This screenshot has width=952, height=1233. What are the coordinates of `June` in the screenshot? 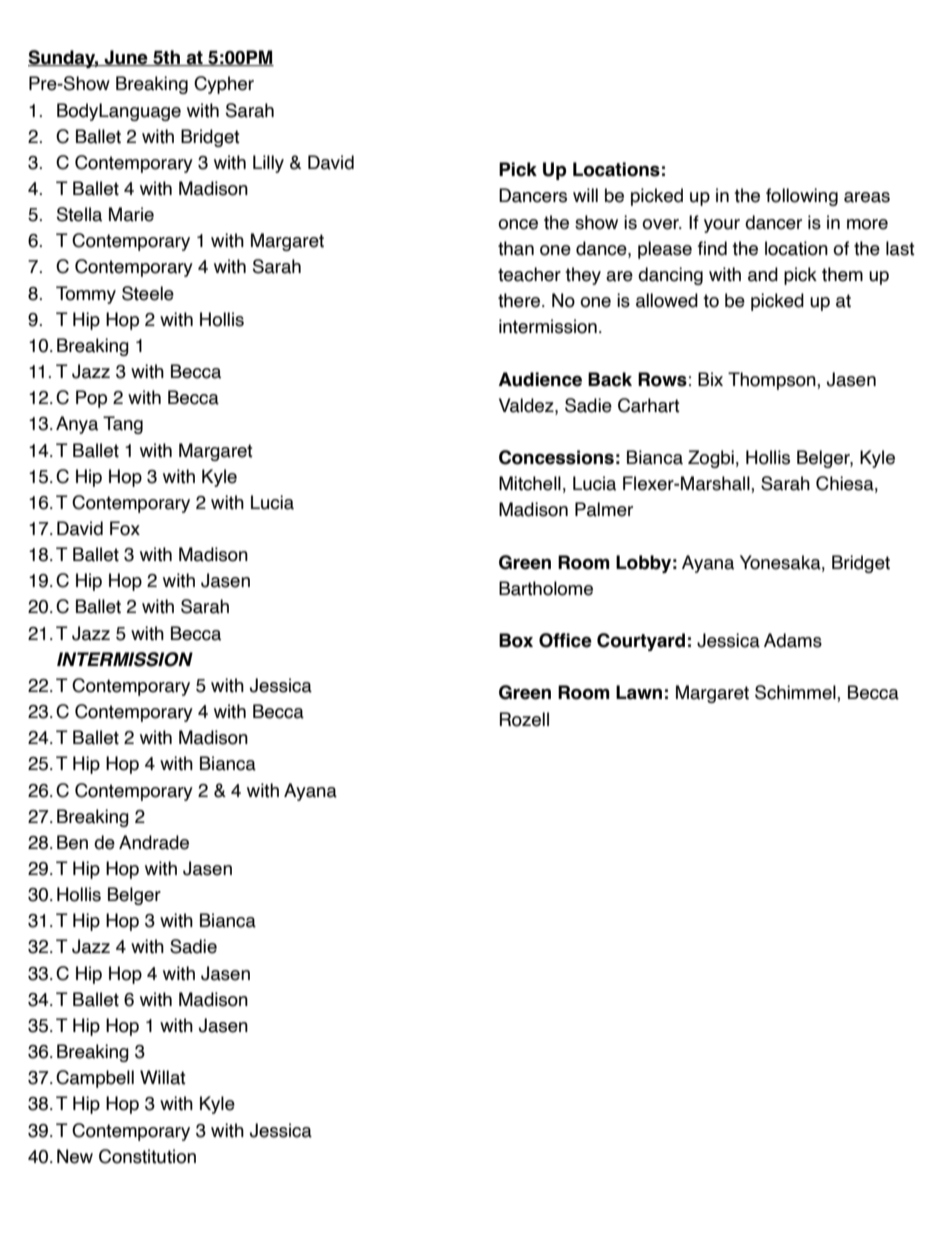 It's located at (126, 58).
